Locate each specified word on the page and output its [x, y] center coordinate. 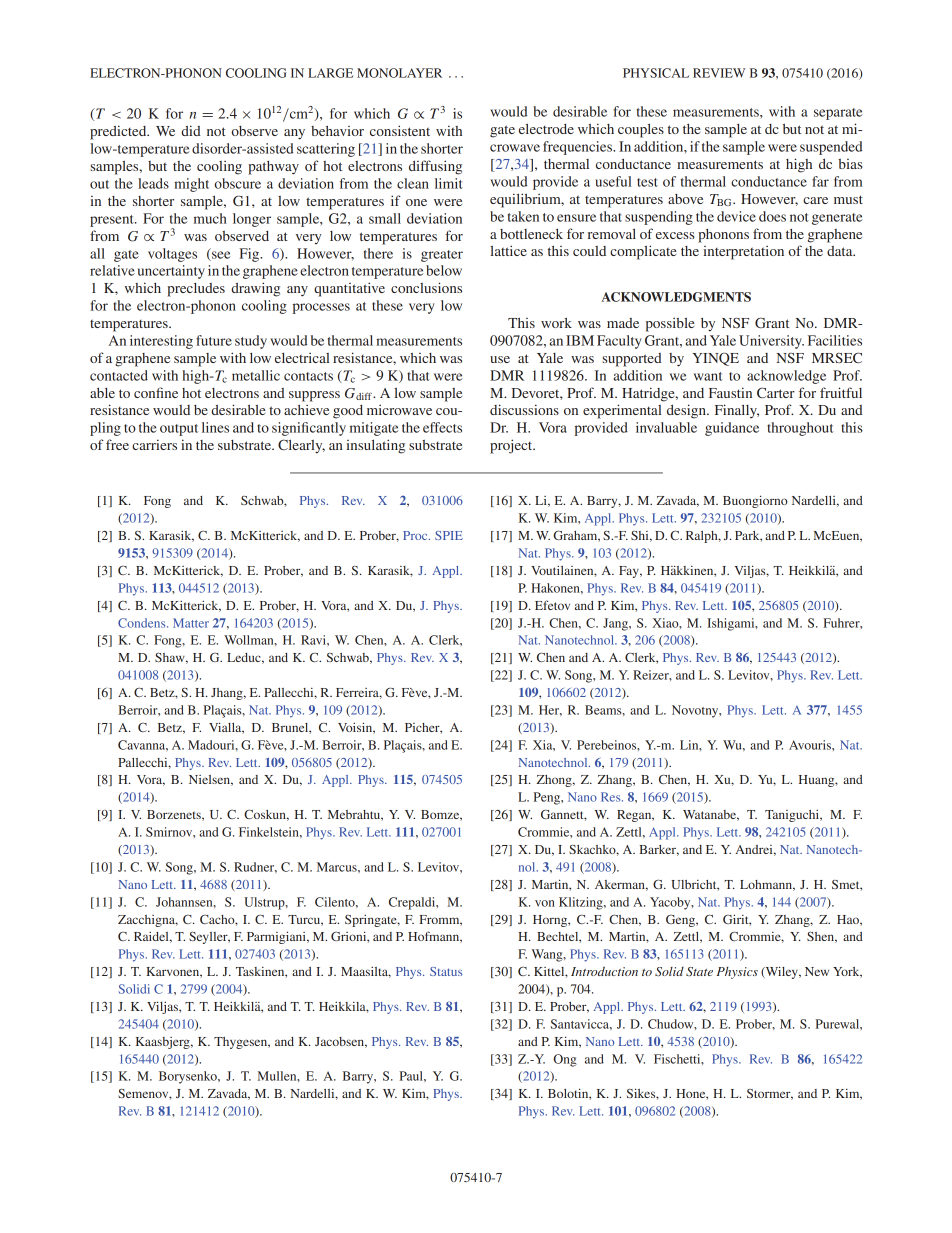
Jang [616, 624]
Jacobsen [341, 1042]
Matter [191, 623]
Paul [412, 1076]
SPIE [449, 535]
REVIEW [719, 73]
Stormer [770, 1094]
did [191, 130]
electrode [546, 128]
